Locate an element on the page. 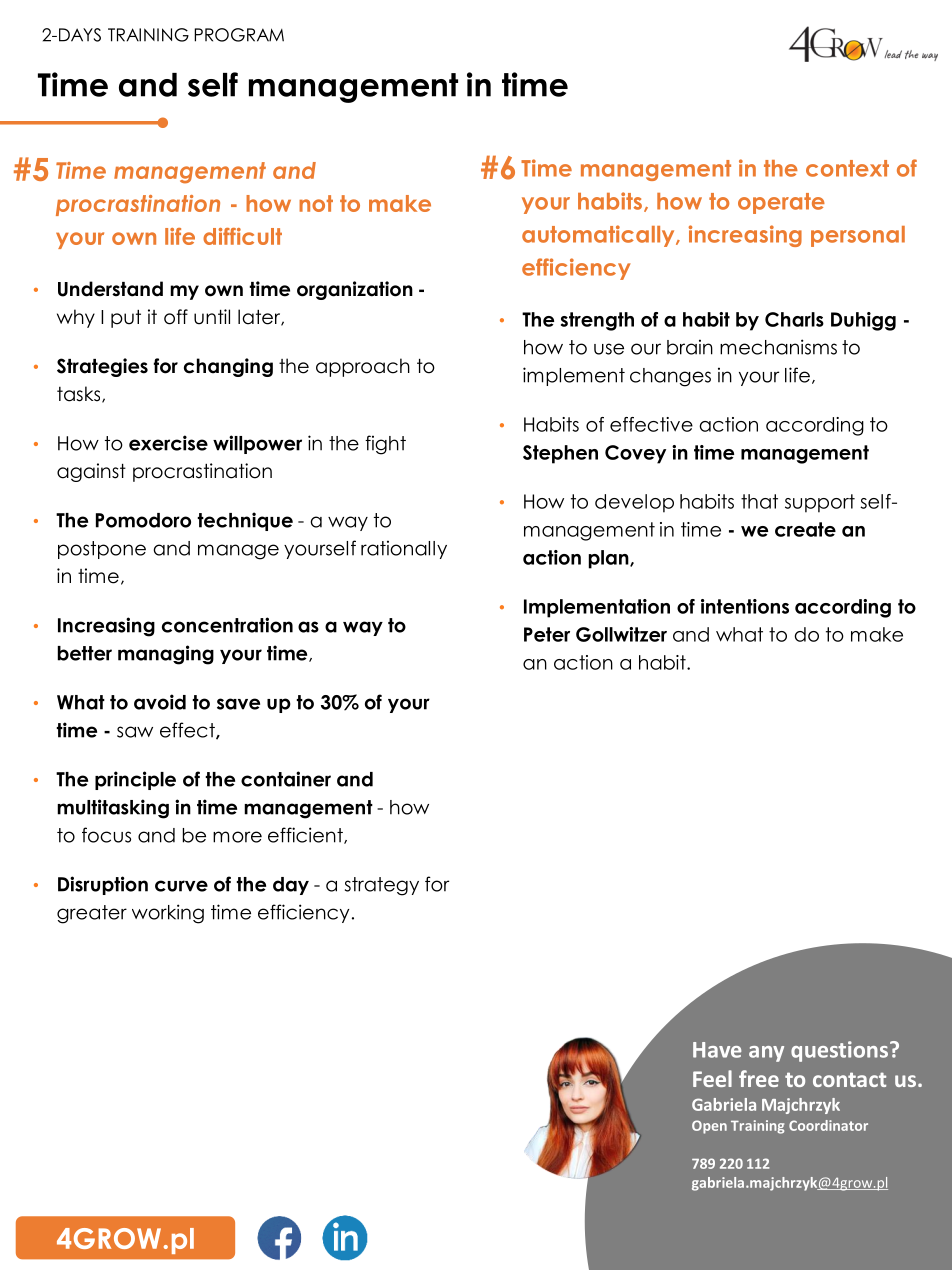 The image size is (952, 1270). Have is located at coordinates (717, 1050).
